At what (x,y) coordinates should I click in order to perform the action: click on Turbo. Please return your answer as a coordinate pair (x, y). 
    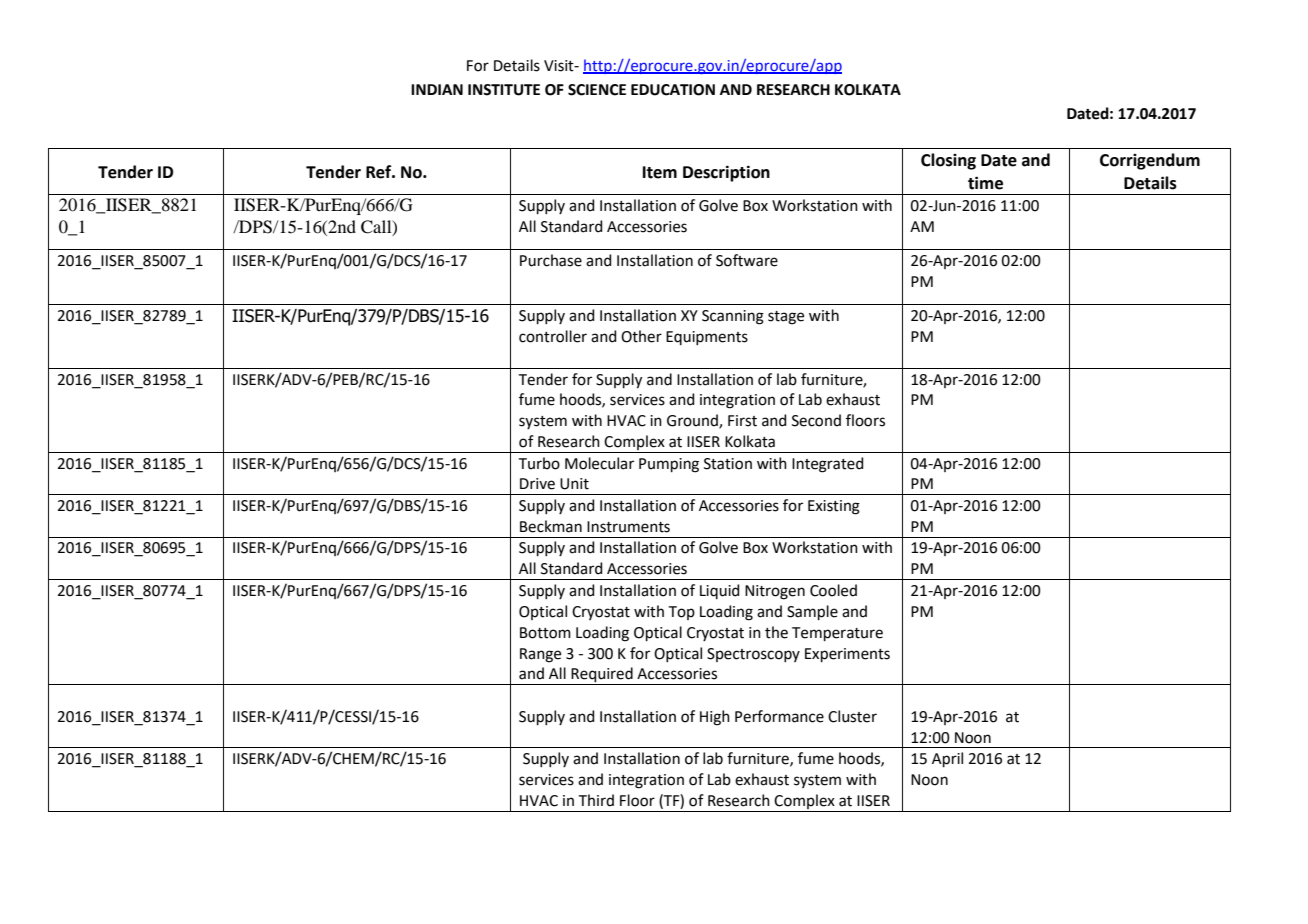
    Looking at the image, I should click on (539, 463).
